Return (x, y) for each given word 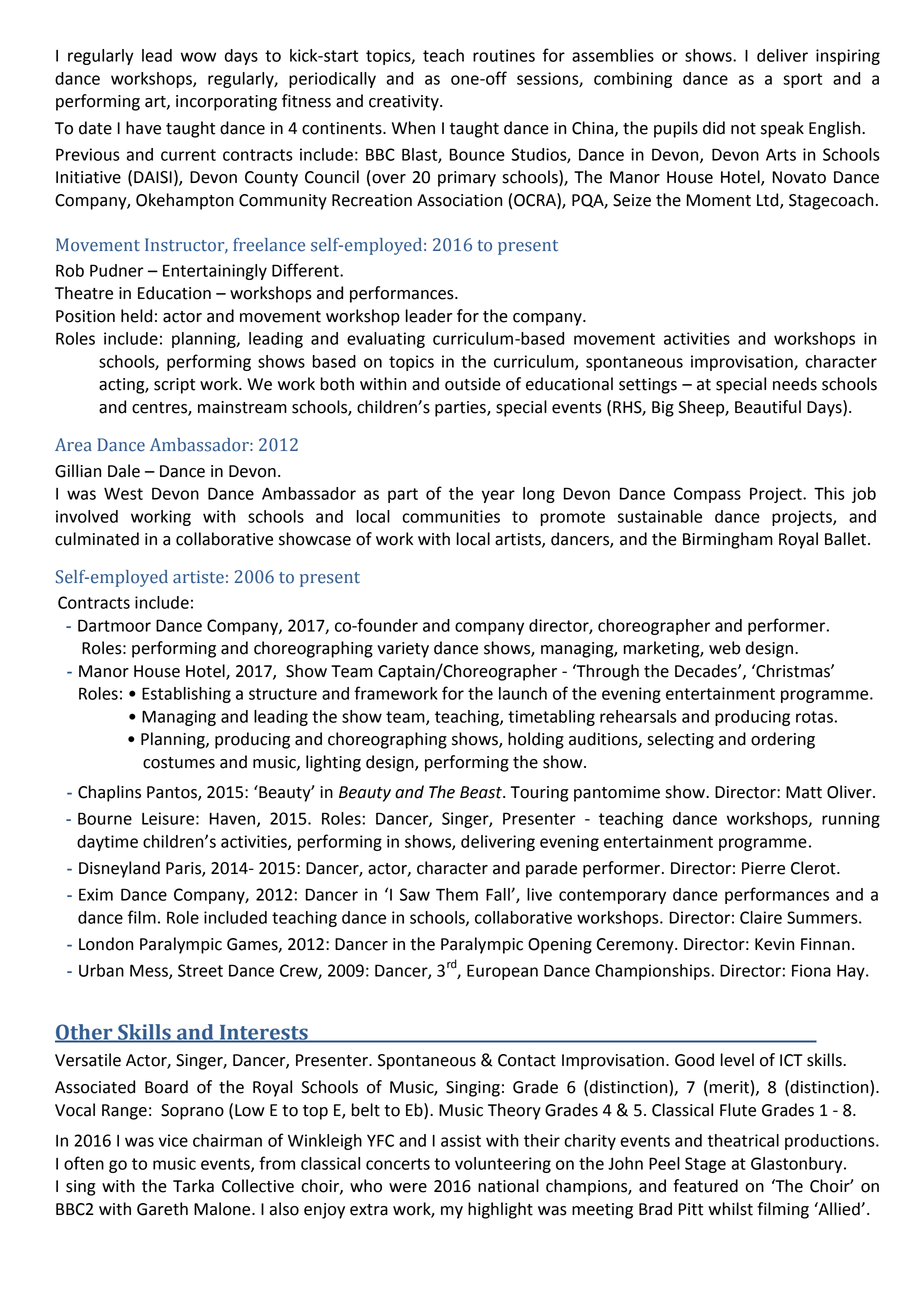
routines (504, 55)
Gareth (162, 1209)
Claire (761, 917)
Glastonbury (798, 1165)
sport (802, 80)
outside (473, 384)
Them (457, 894)
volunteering (503, 1165)
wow (198, 57)
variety (403, 650)
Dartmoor (114, 625)
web (724, 648)
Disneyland (119, 869)
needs (795, 384)
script (174, 386)
